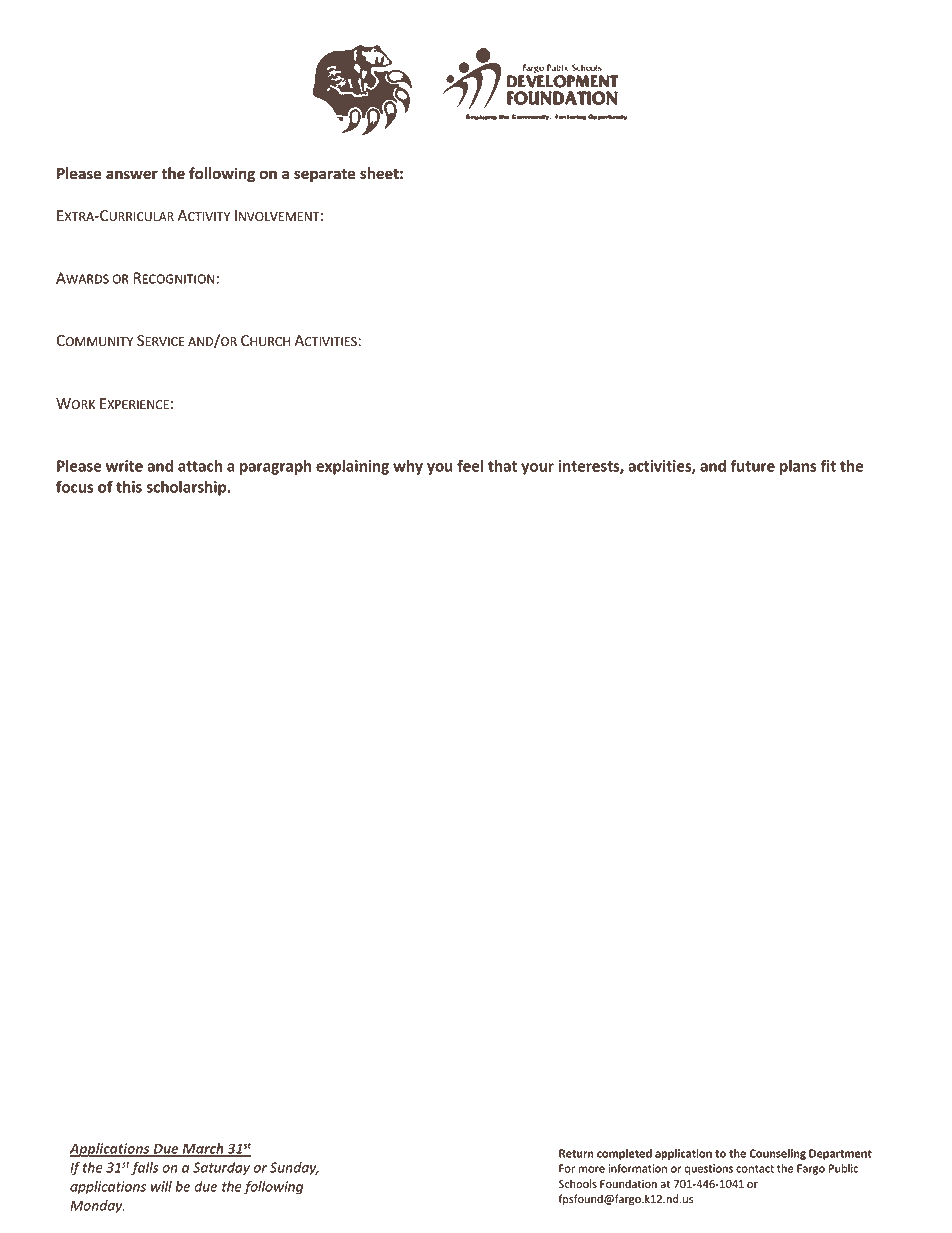 The image size is (952, 1233). What do you see at coordinates (753, 465) in the page?
I see `future` at bounding box center [753, 465].
